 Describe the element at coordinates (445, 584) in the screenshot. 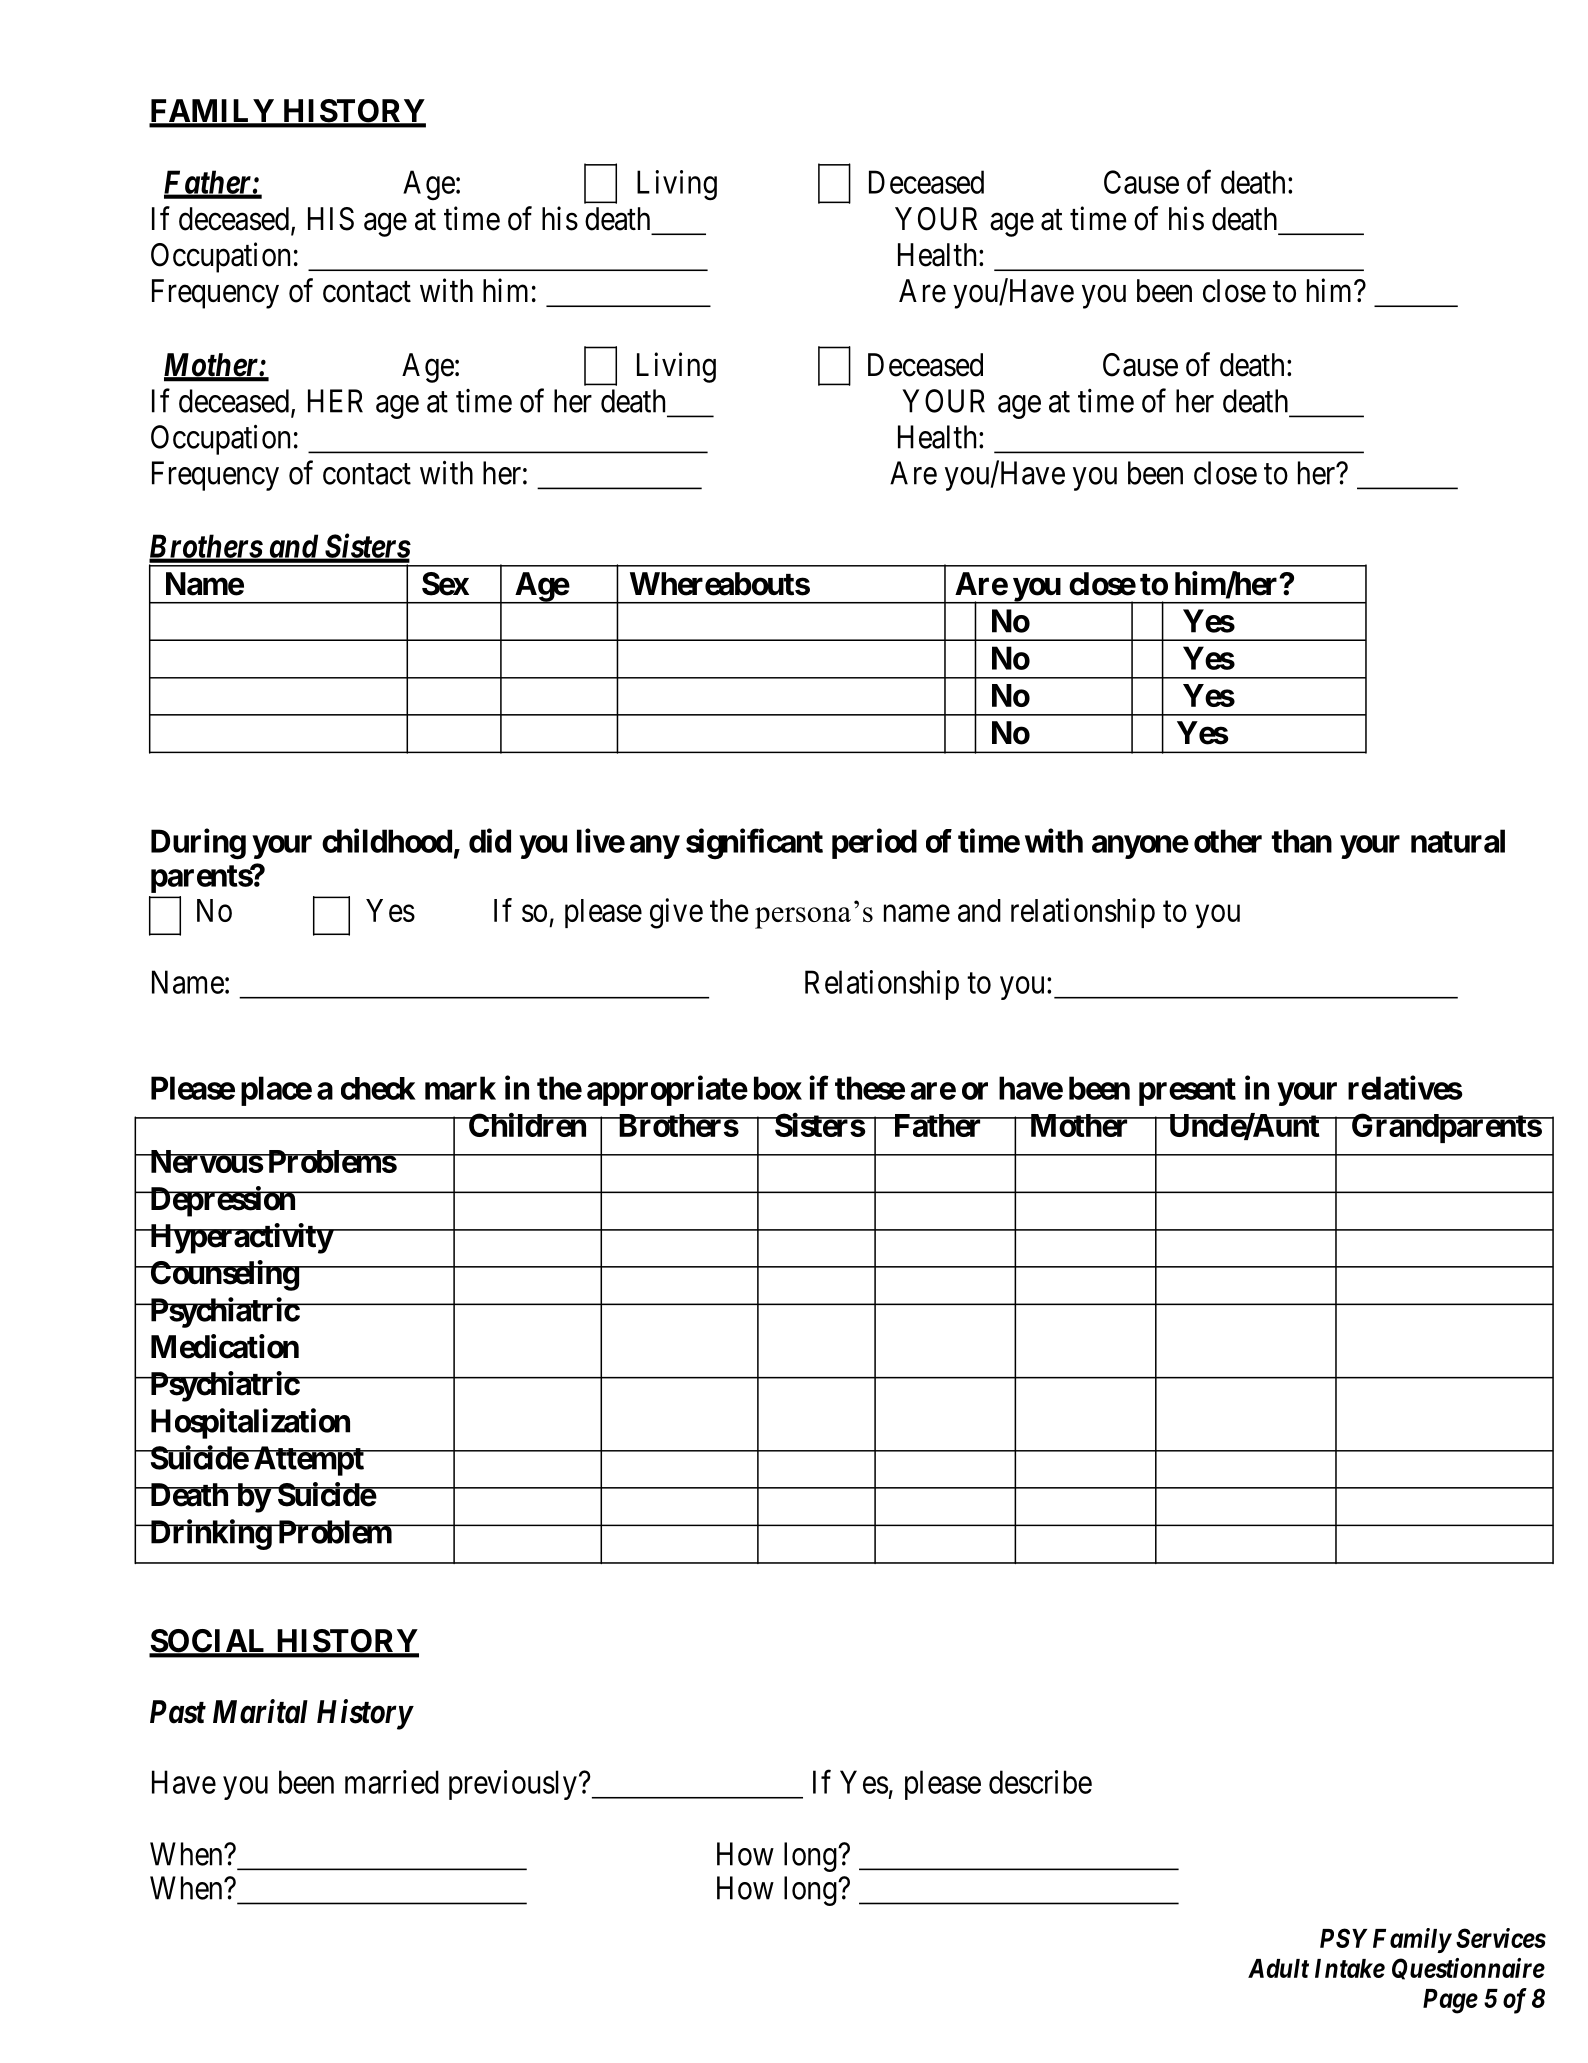

I see `Sex` at that location.
